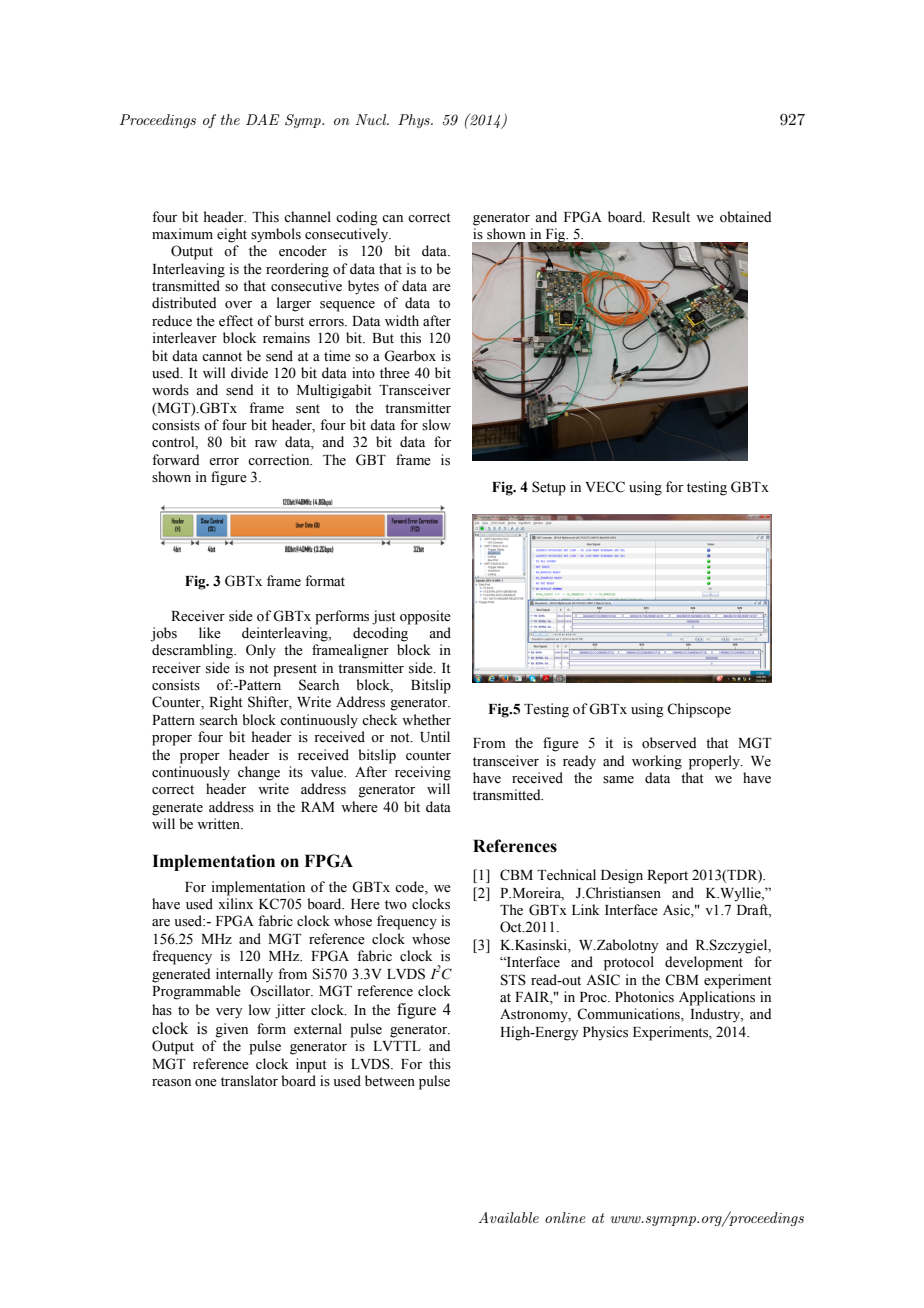 This screenshot has height=1308, width=924. I want to click on one, so click(206, 1083).
